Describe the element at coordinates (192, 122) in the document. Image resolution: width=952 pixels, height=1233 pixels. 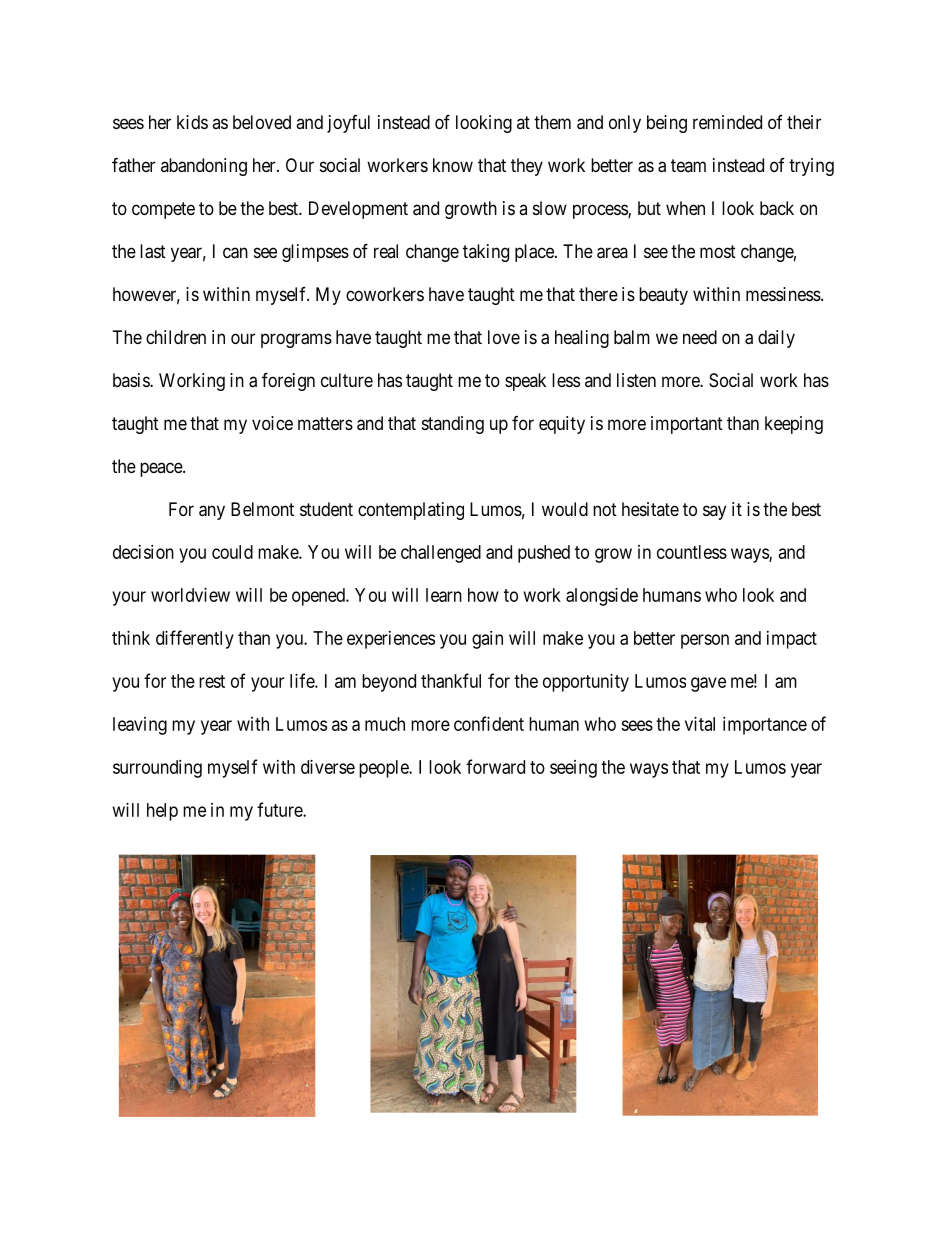
I see `kids` at that location.
